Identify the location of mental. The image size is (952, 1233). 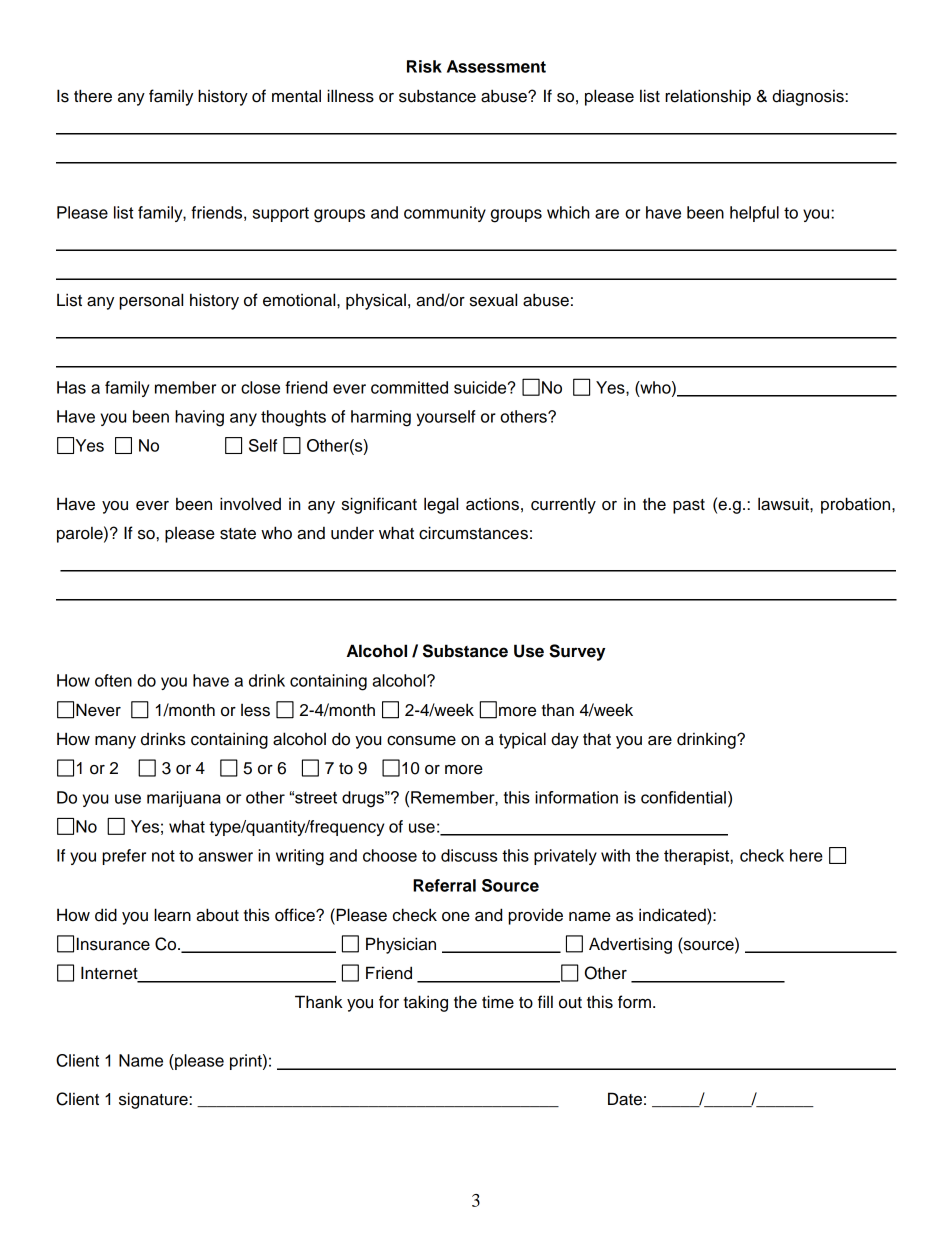
(296, 96).
